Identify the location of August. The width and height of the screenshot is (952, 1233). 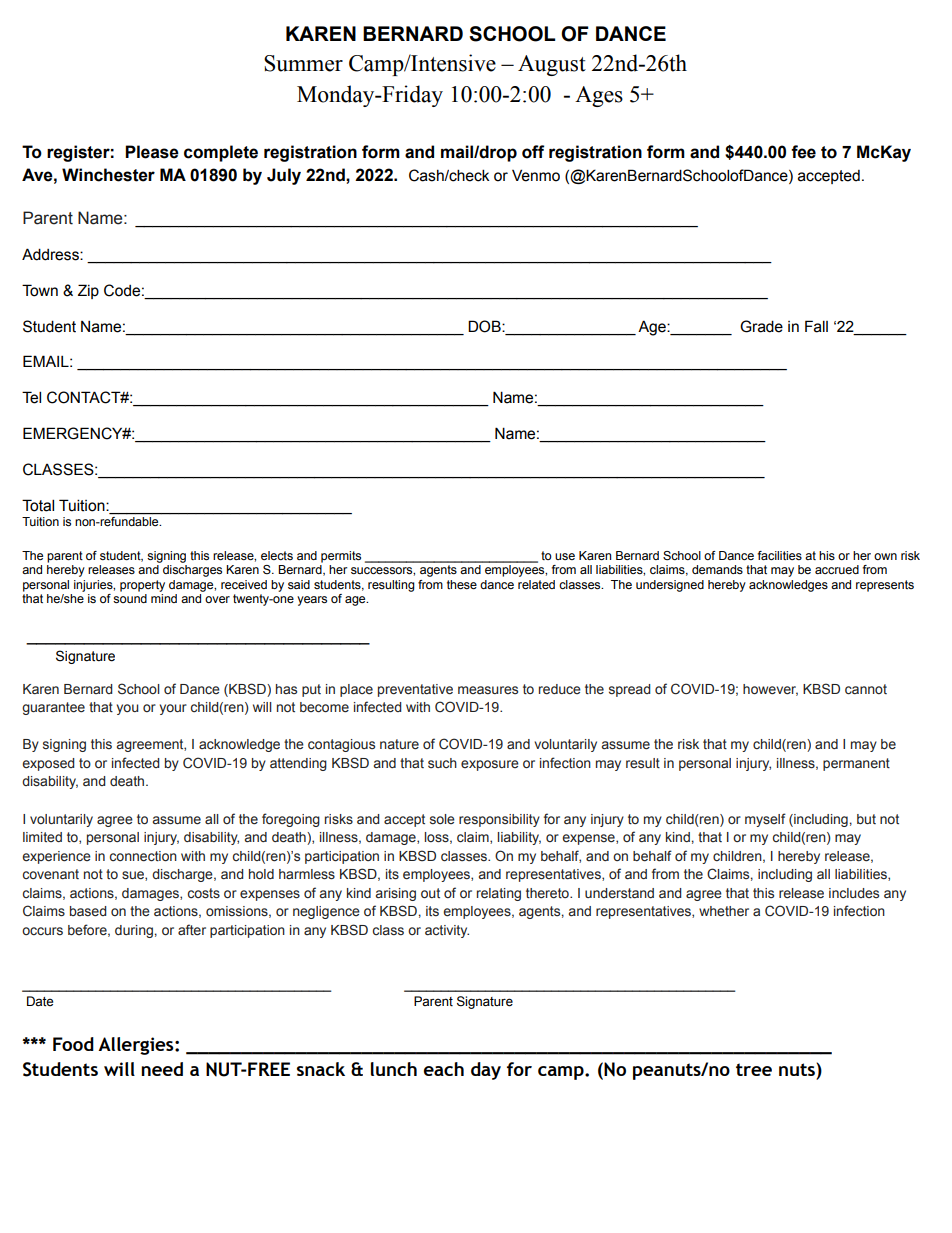
(552, 65).
